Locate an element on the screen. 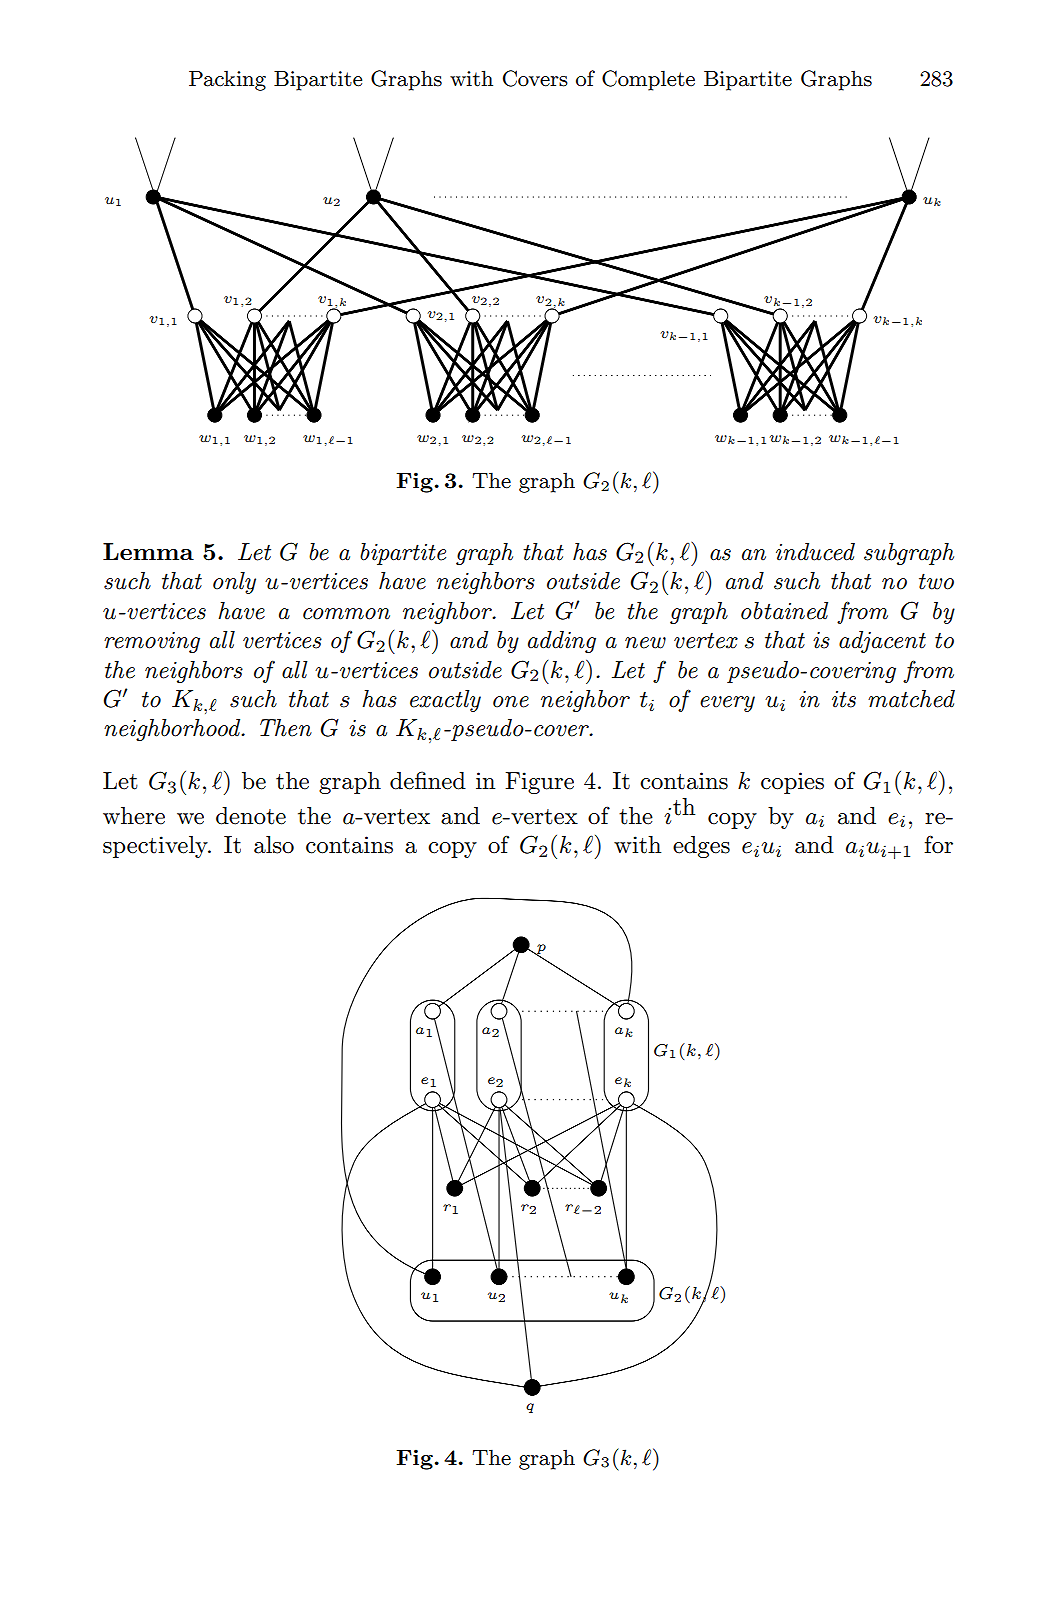 Image resolution: width=1058 pixels, height=1623 pixels. copies is located at coordinates (792, 783).
